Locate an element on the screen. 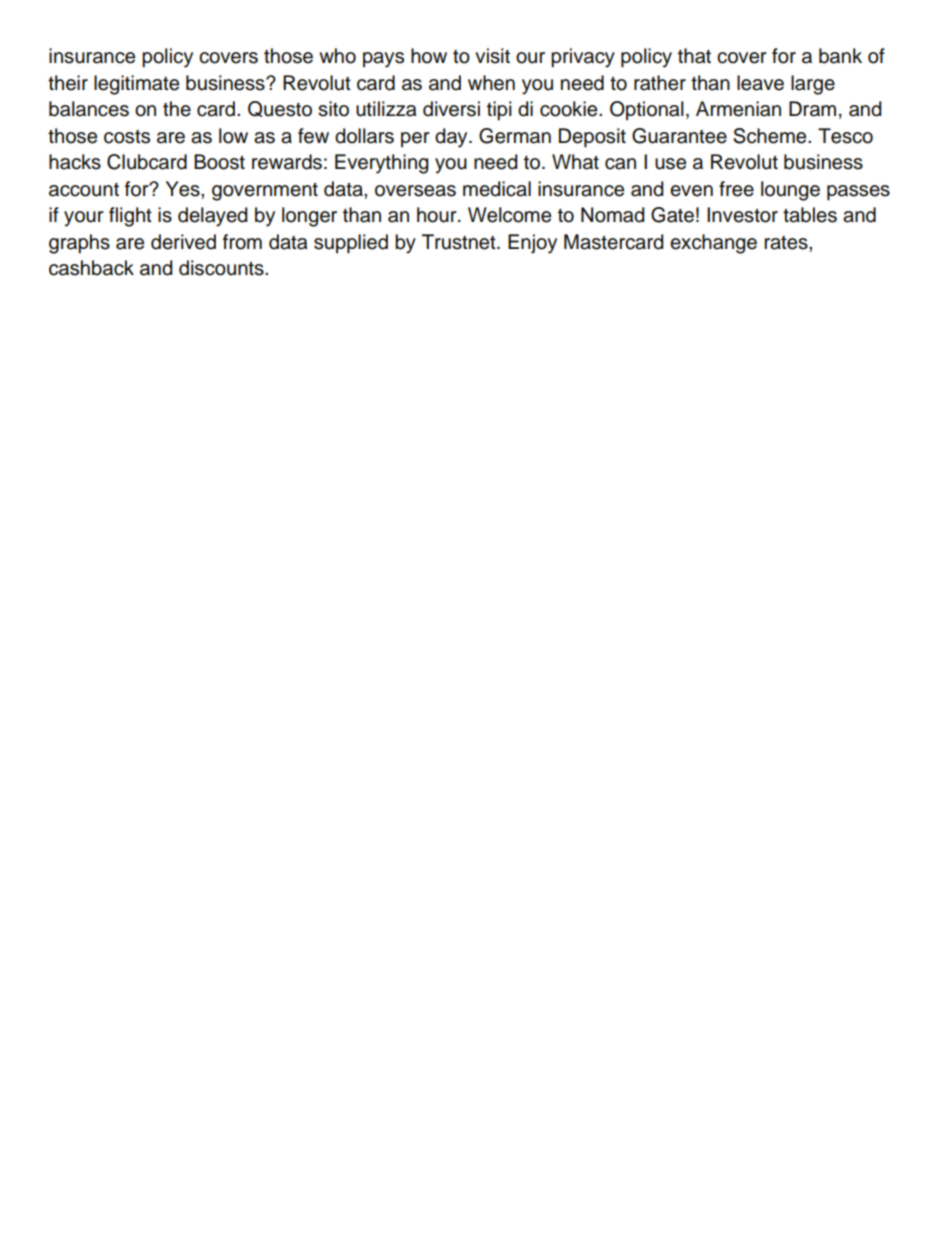  balances is located at coordinates (89, 109).
